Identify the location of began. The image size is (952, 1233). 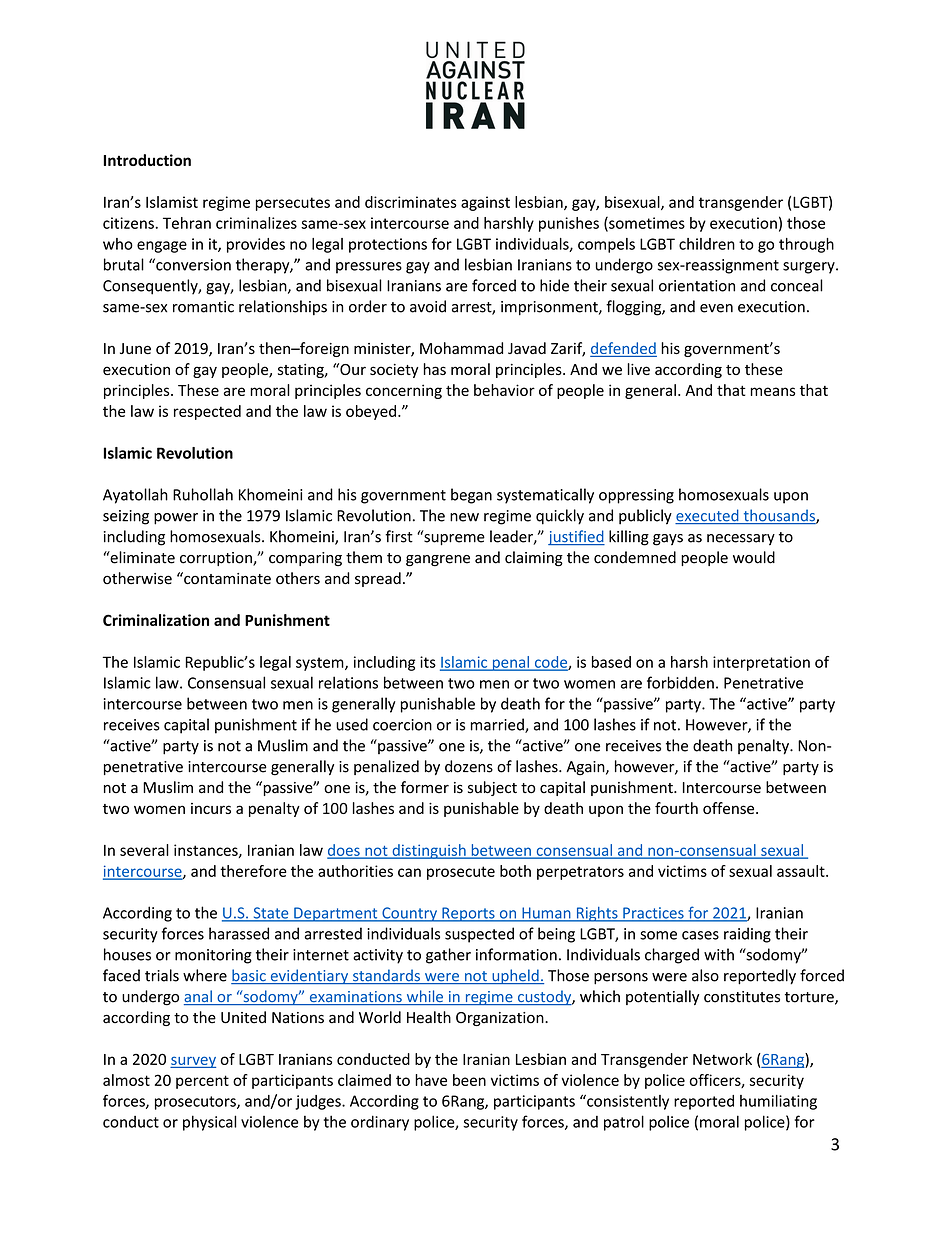
(471, 496).
